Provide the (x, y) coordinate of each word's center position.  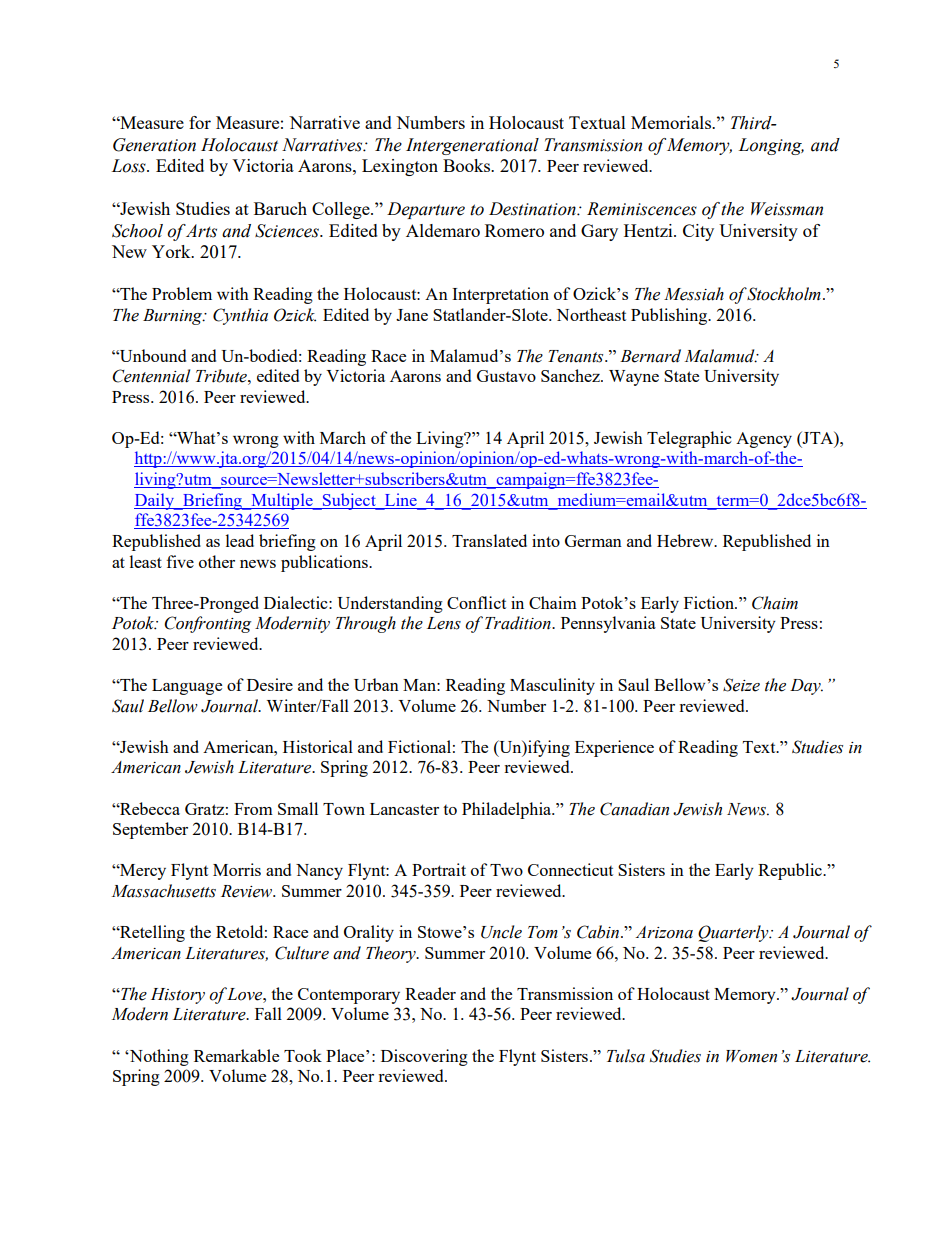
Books (468, 165)
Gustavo (506, 376)
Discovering (424, 1057)
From (253, 809)
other (217, 561)
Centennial (151, 376)
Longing (771, 146)
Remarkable (236, 1055)
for (200, 122)
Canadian (634, 809)
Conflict (476, 602)
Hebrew (686, 540)
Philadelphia (508, 810)
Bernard (650, 356)
